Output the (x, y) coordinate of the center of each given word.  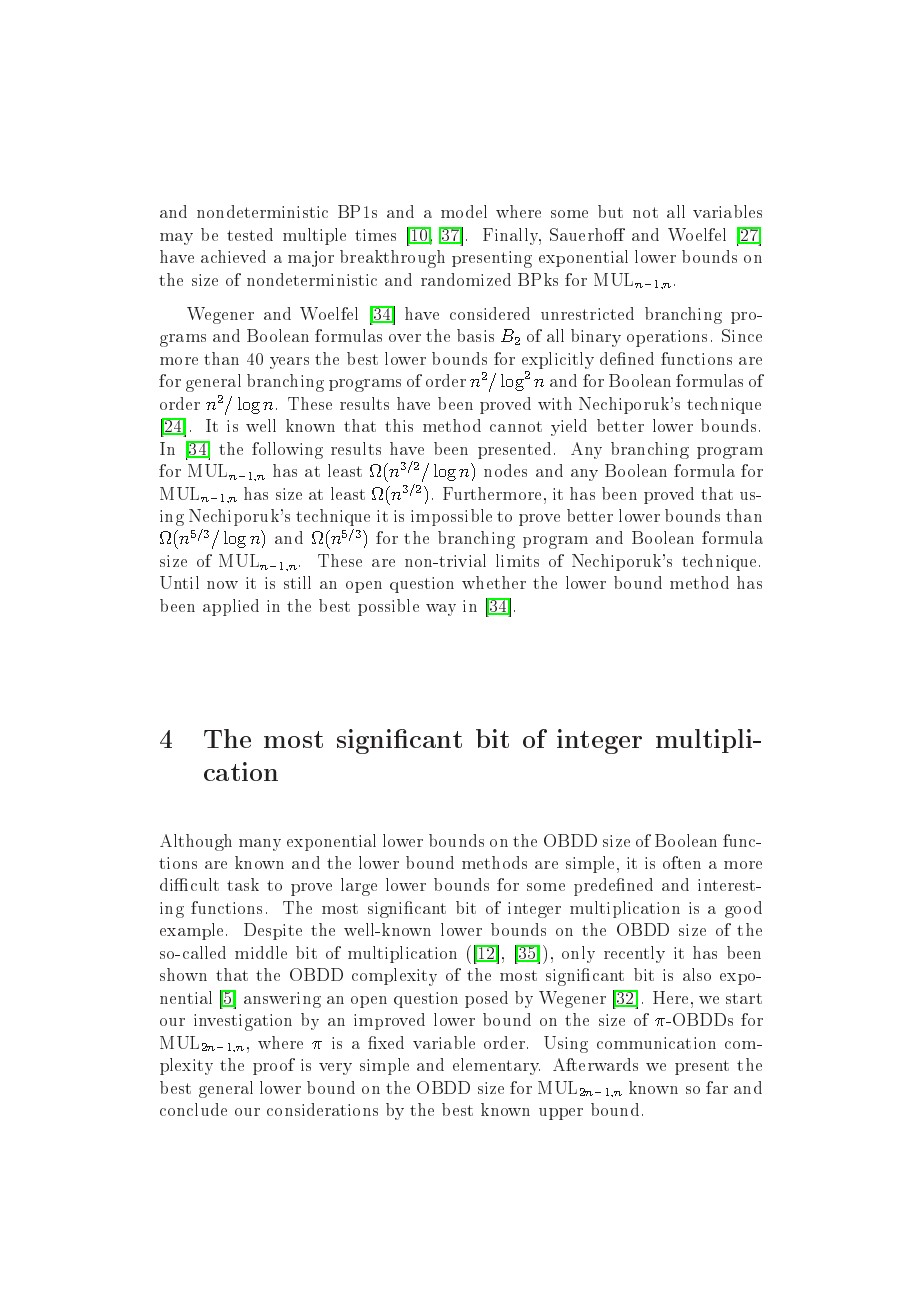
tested (250, 234)
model (464, 211)
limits (517, 560)
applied (231, 607)
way (441, 610)
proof (274, 1066)
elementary (496, 1066)
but (610, 211)
